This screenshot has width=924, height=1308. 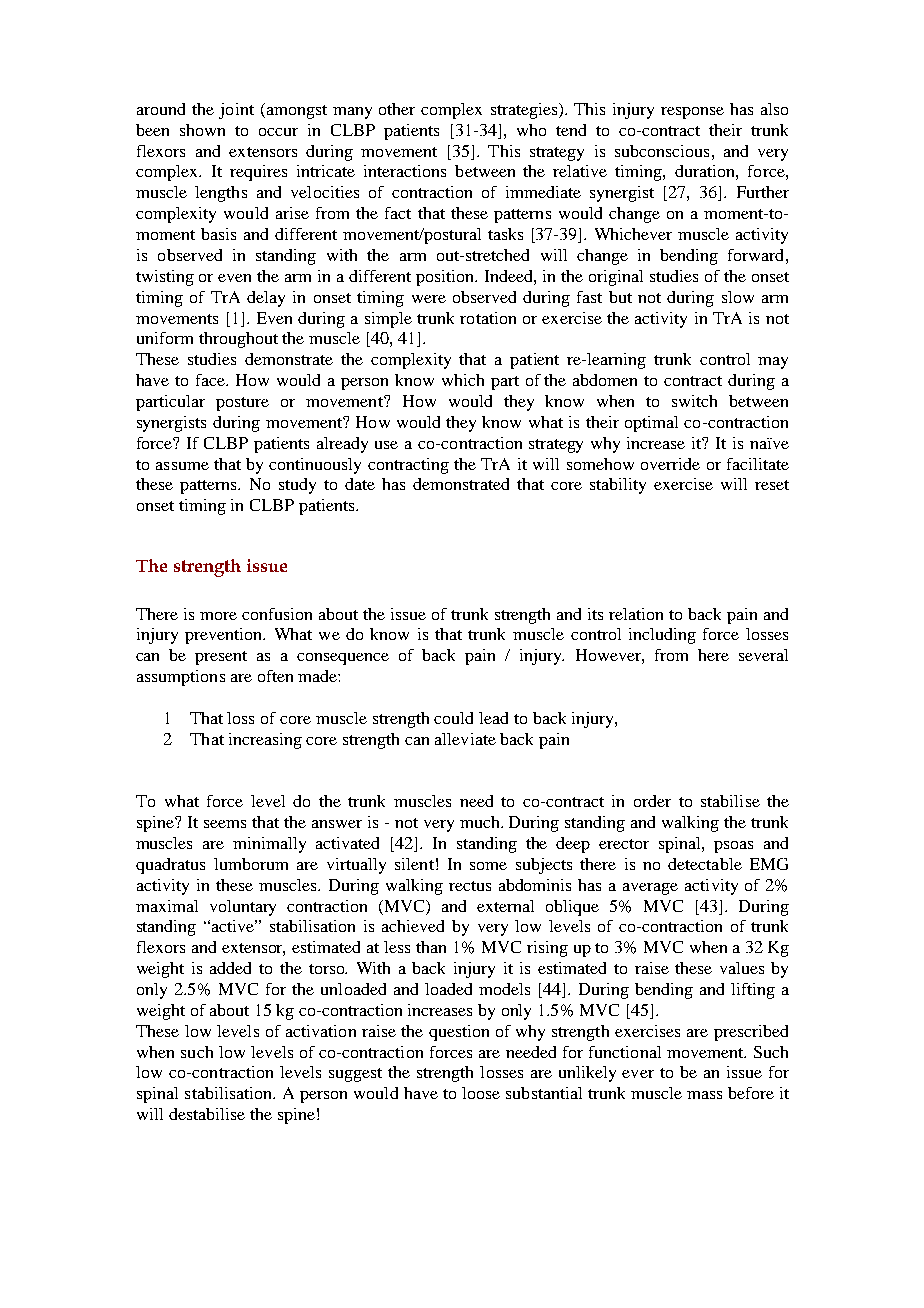 What do you see at coordinates (218, 616) in the screenshot?
I see `more` at bounding box center [218, 616].
